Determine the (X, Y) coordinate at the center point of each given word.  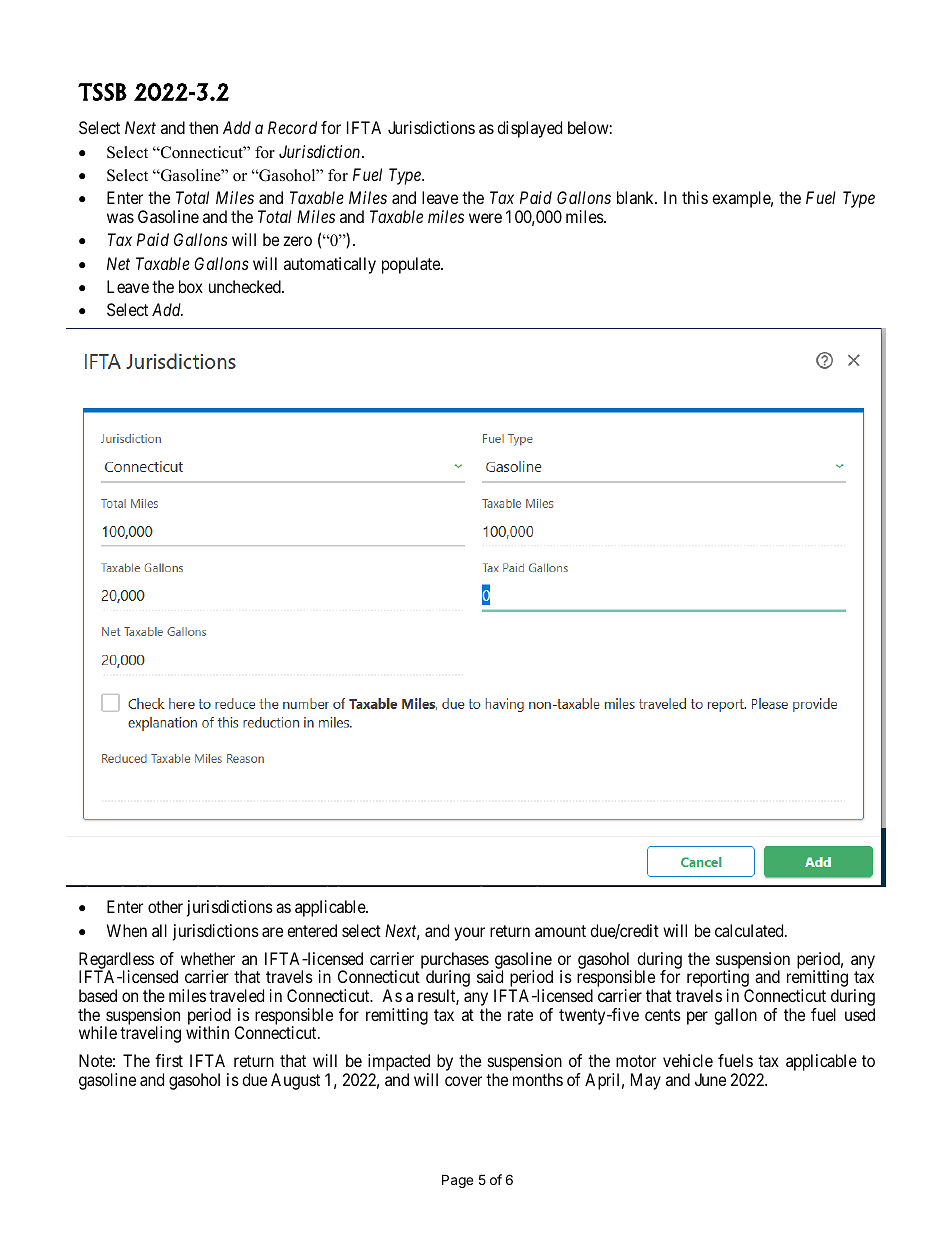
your (469, 934)
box (191, 286)
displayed (529, 129)
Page (457, 1181)
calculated (750, 930)
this (695, 197)
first (169, 1060)
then (203, 127)
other (165, 906)
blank (637, 197)
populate (412, 265)
